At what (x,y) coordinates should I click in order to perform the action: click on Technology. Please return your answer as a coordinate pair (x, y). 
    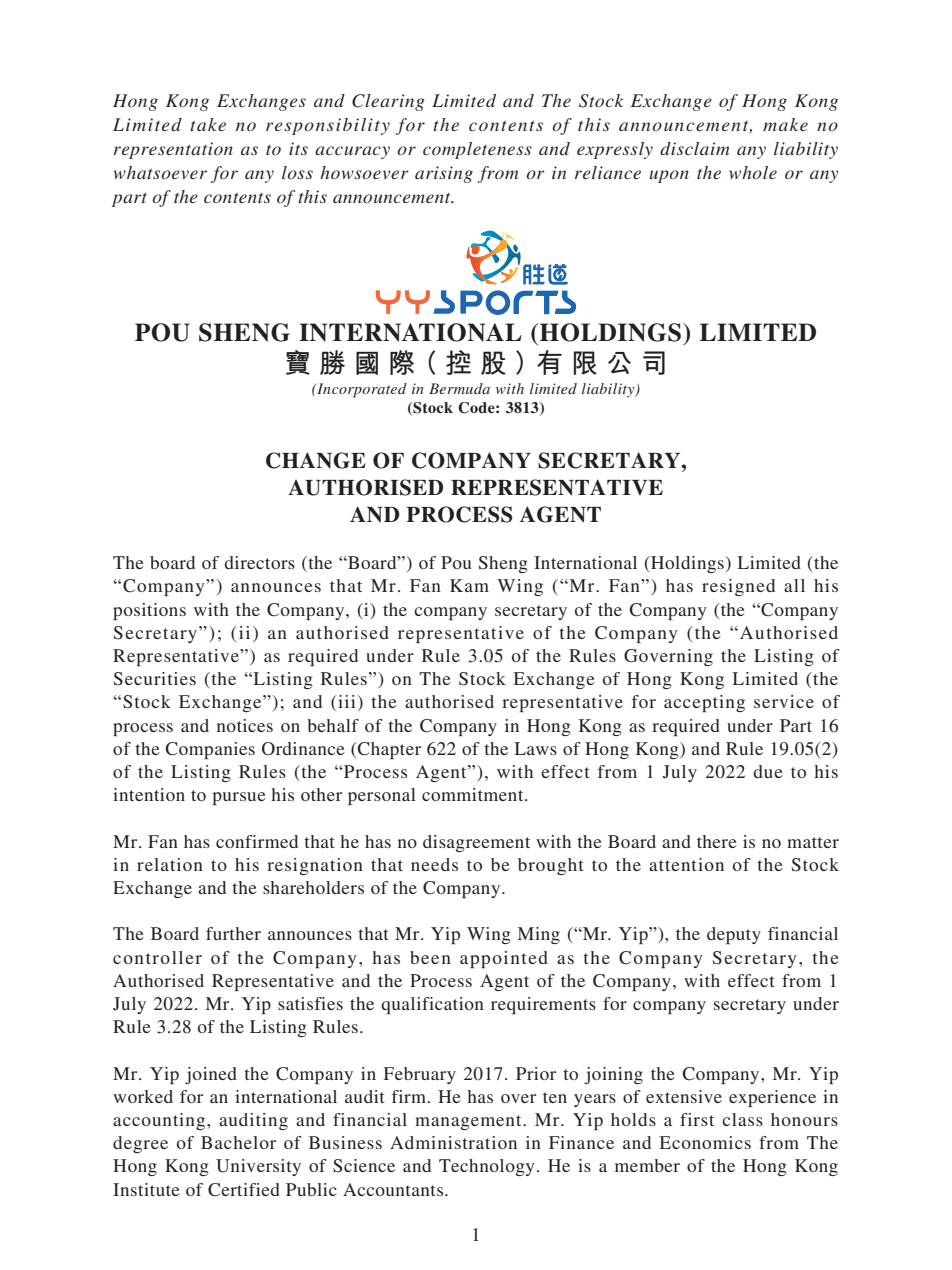
    Looking at the image, I should click on (487, 1167).
